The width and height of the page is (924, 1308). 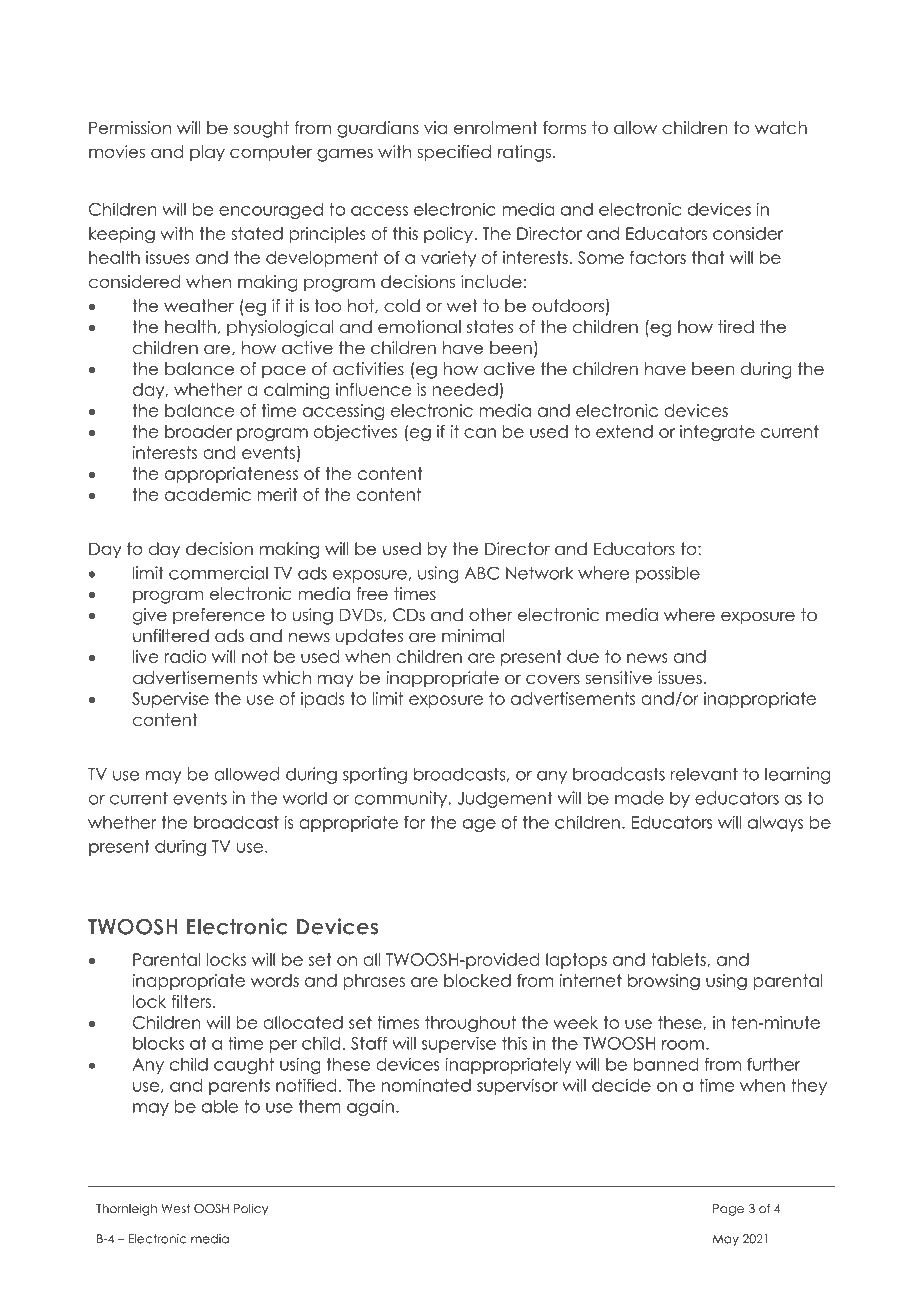 I want to click on Judgement, so click(x=505, y=799).
